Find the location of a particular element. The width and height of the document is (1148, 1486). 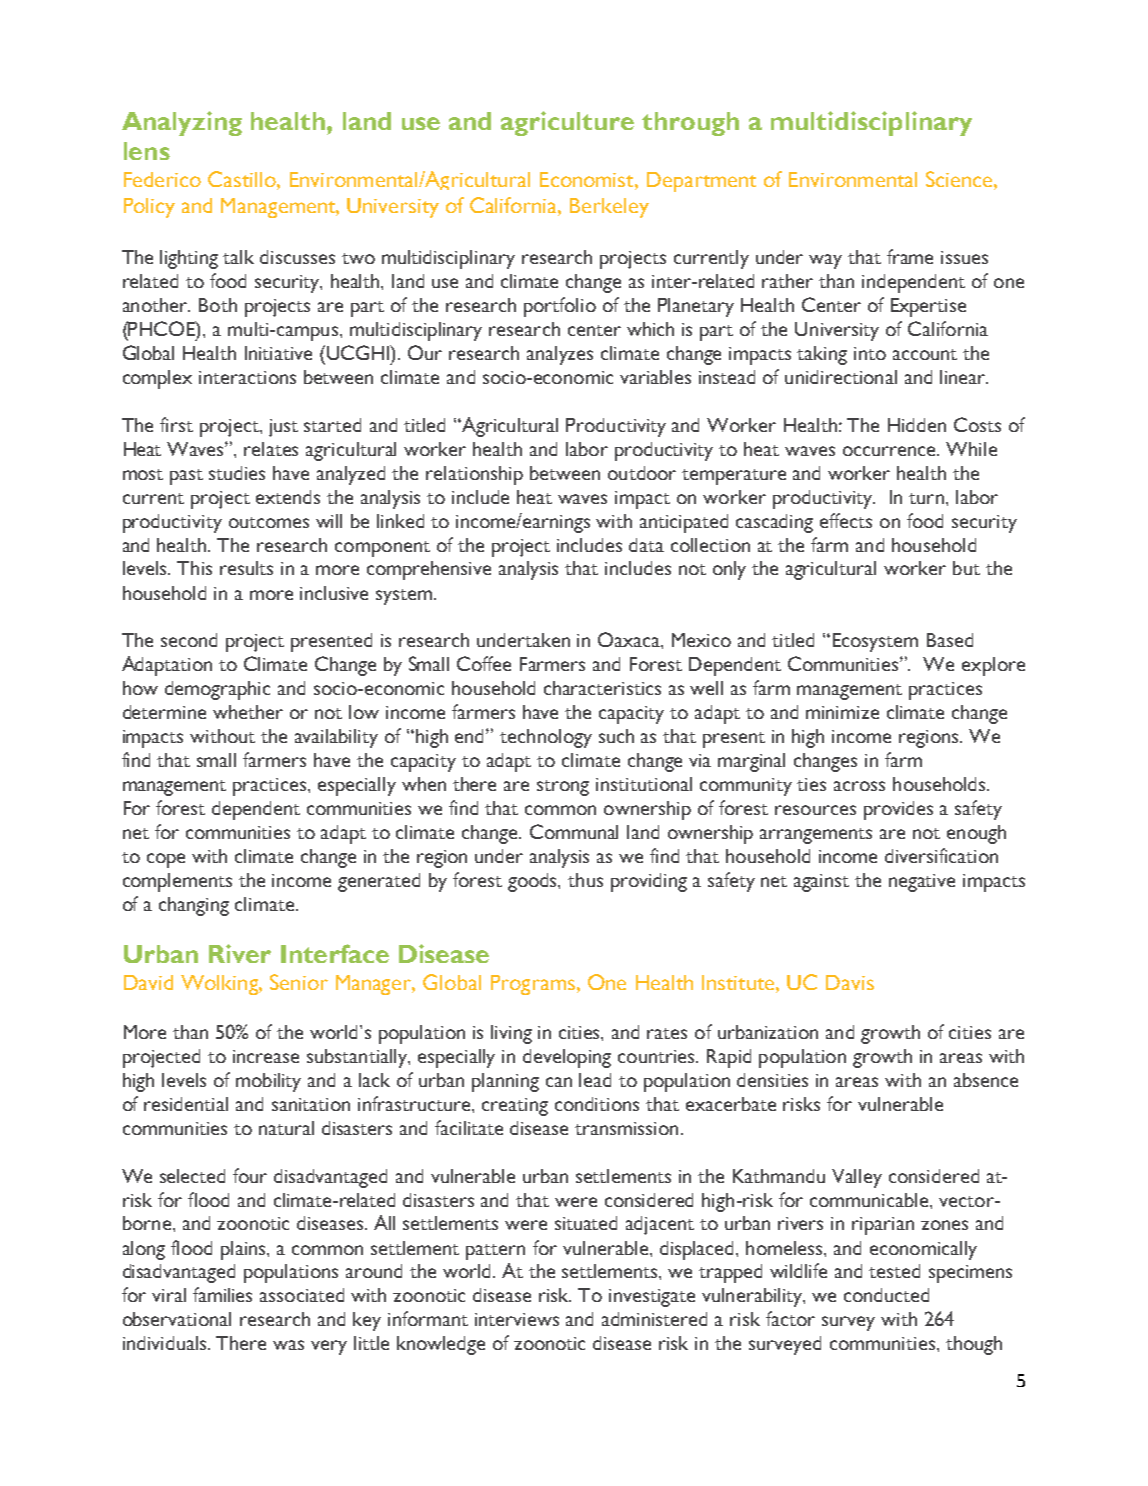

conducted is located at coordinates (886, 1295).
